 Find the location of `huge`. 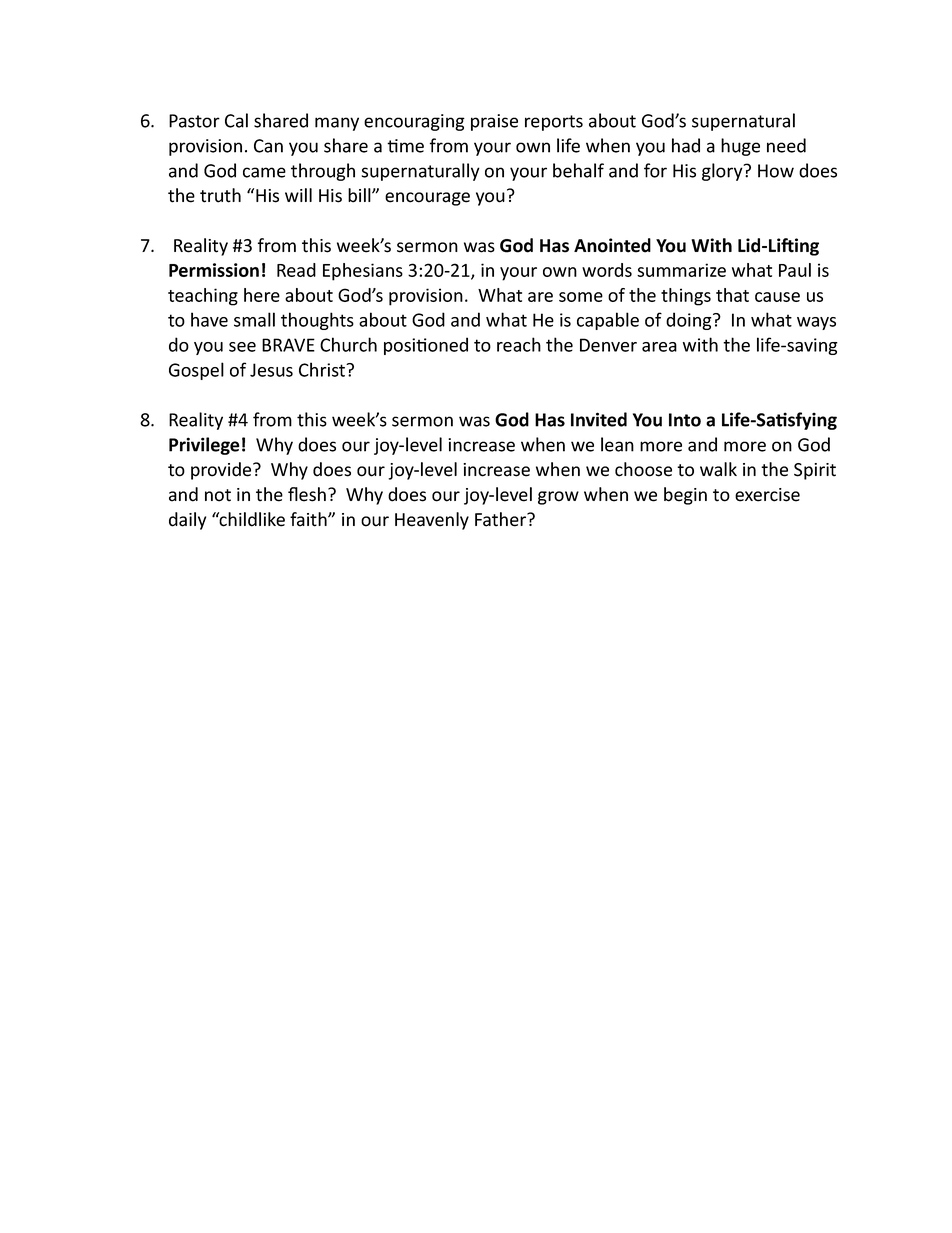

huge is located at coordinates (740, 147).
